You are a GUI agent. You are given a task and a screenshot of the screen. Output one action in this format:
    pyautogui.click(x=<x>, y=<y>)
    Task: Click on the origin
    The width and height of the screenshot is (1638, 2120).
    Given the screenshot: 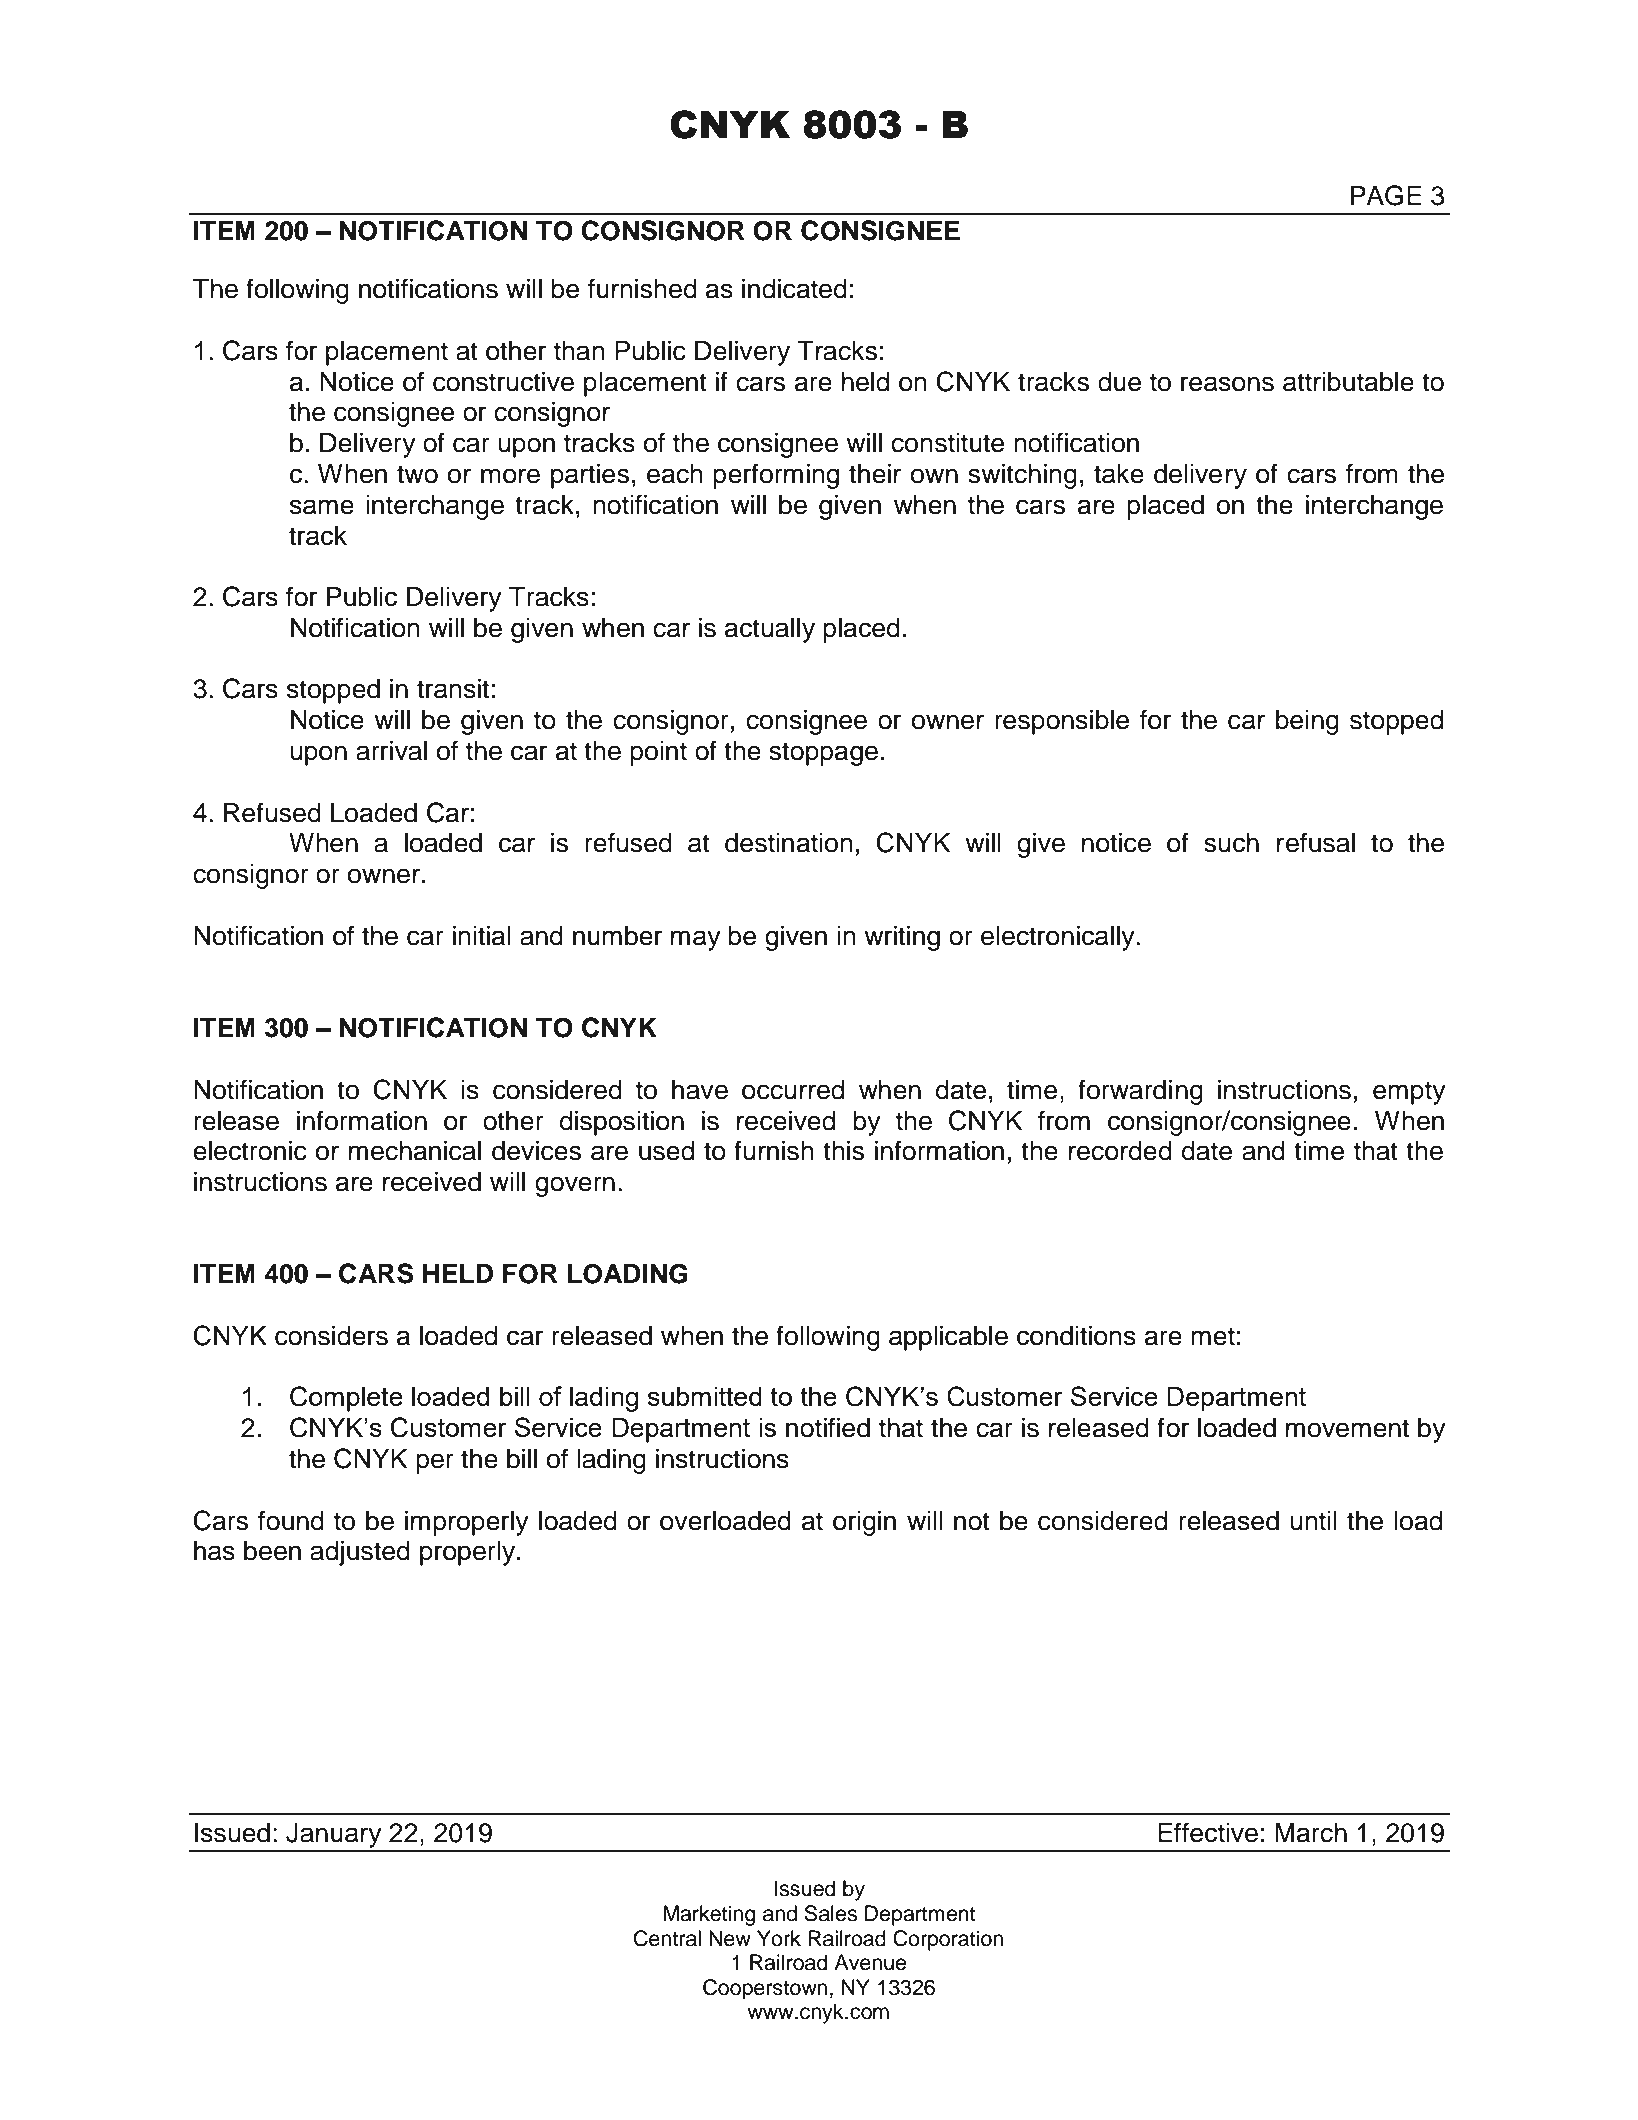 What is the action you would take?
    pyautogui.click(x=864, y=1523)
